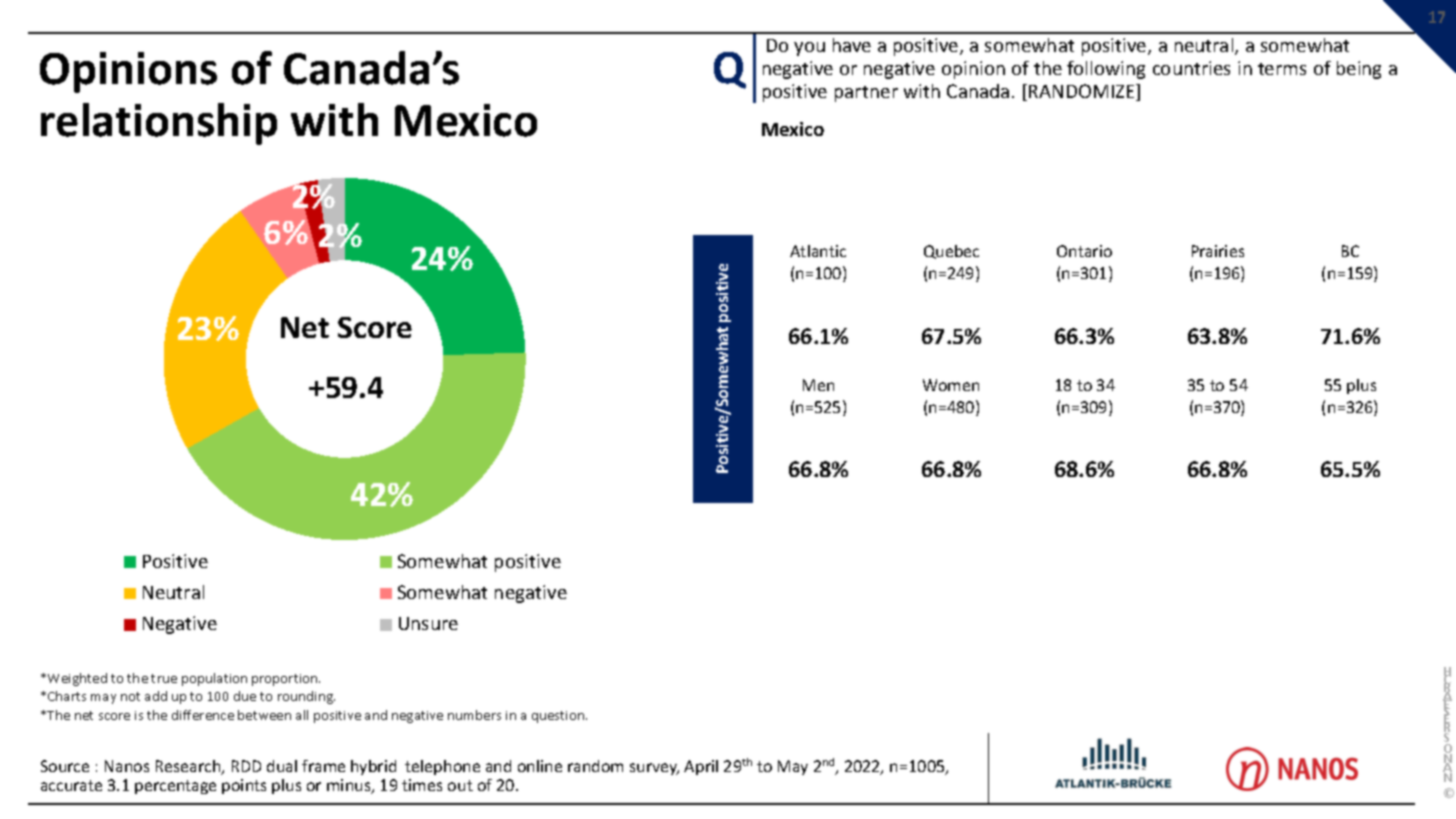 Image resolution: width=1456 pixels, height=819 pixels. What do you see at coordinates (809, 49) in the page?
I see `you` at bounding box center [809, 49].
